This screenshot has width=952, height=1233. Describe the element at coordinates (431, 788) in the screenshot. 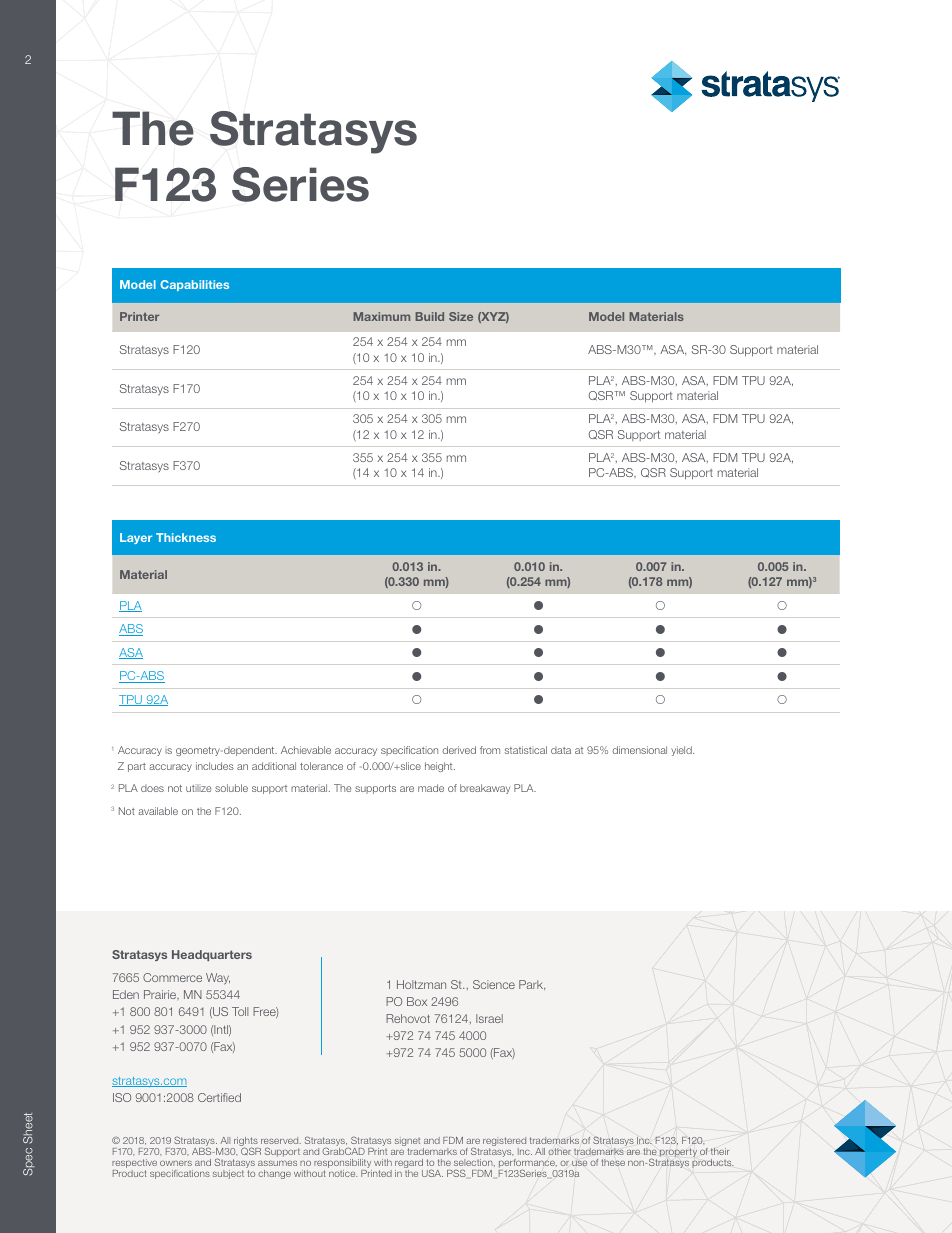

I see `made` at that location.
